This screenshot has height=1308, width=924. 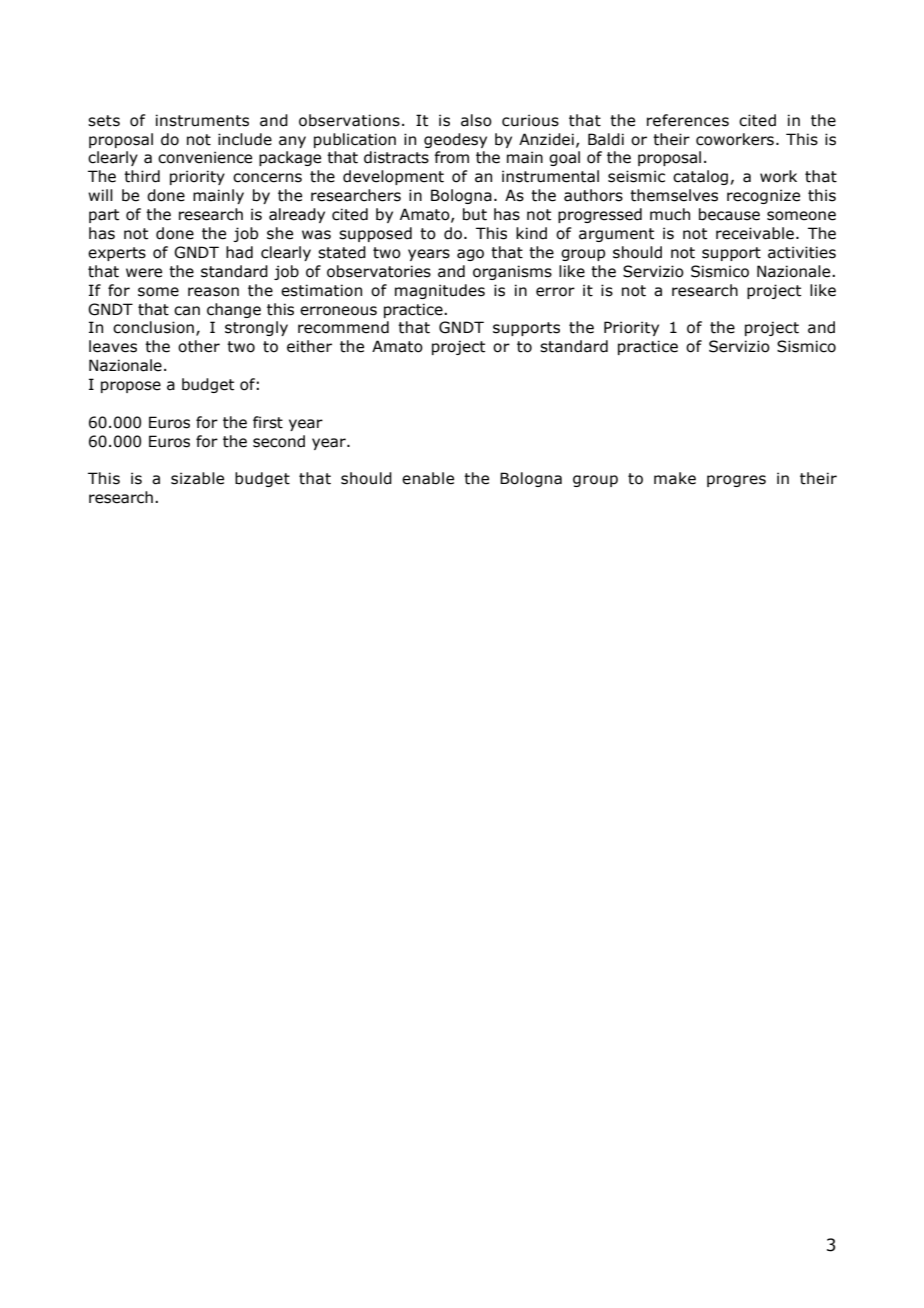 What do you see at coordinates (199, 346) in the screenshot?
I see `other` at bounding box center [199, 346].
